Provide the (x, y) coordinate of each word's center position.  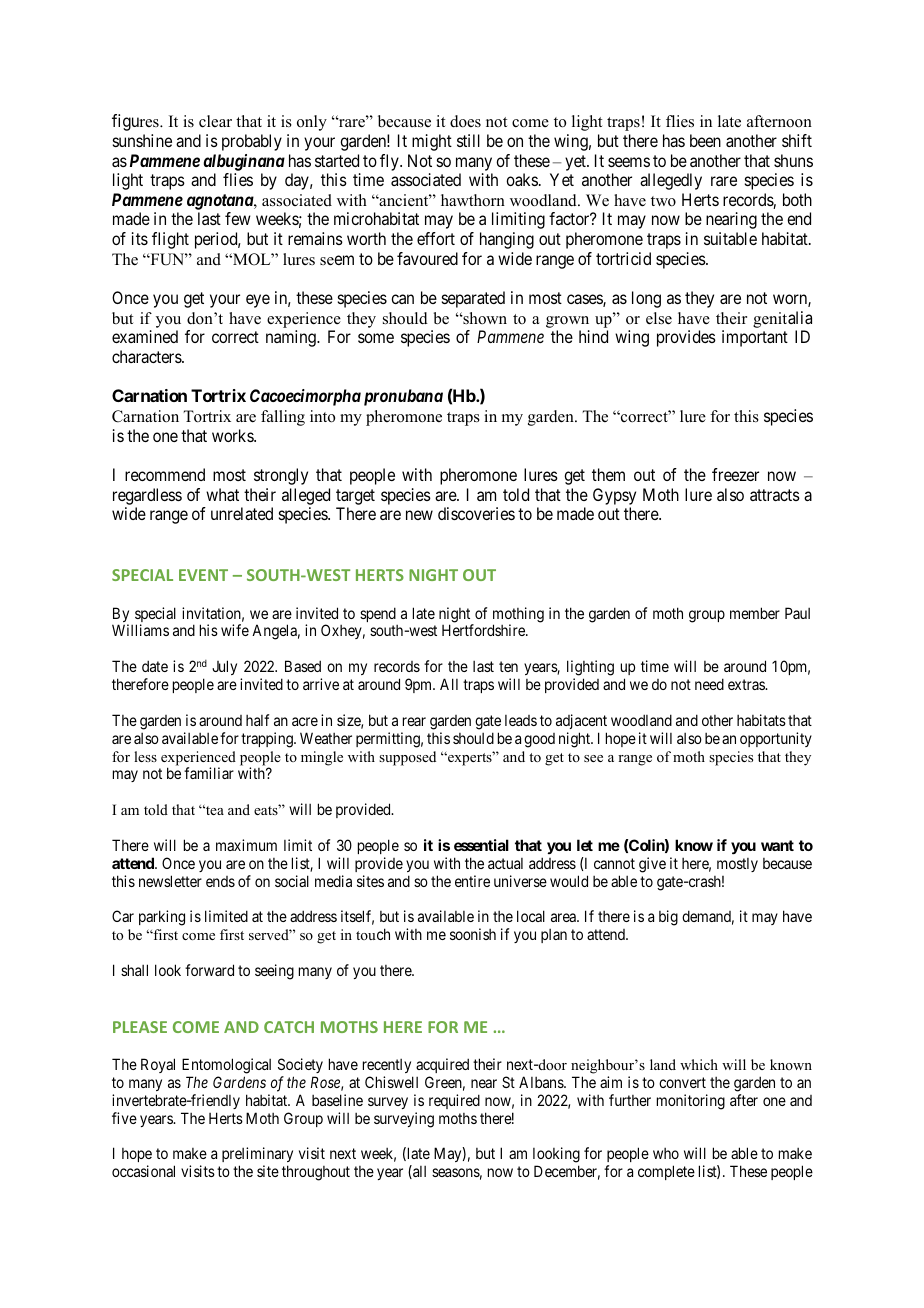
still (468, 140)
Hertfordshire (484, 630)
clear (215, 121)
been (705, 140)
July (224, 667)
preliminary (257, 1156)
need (709, 684)
